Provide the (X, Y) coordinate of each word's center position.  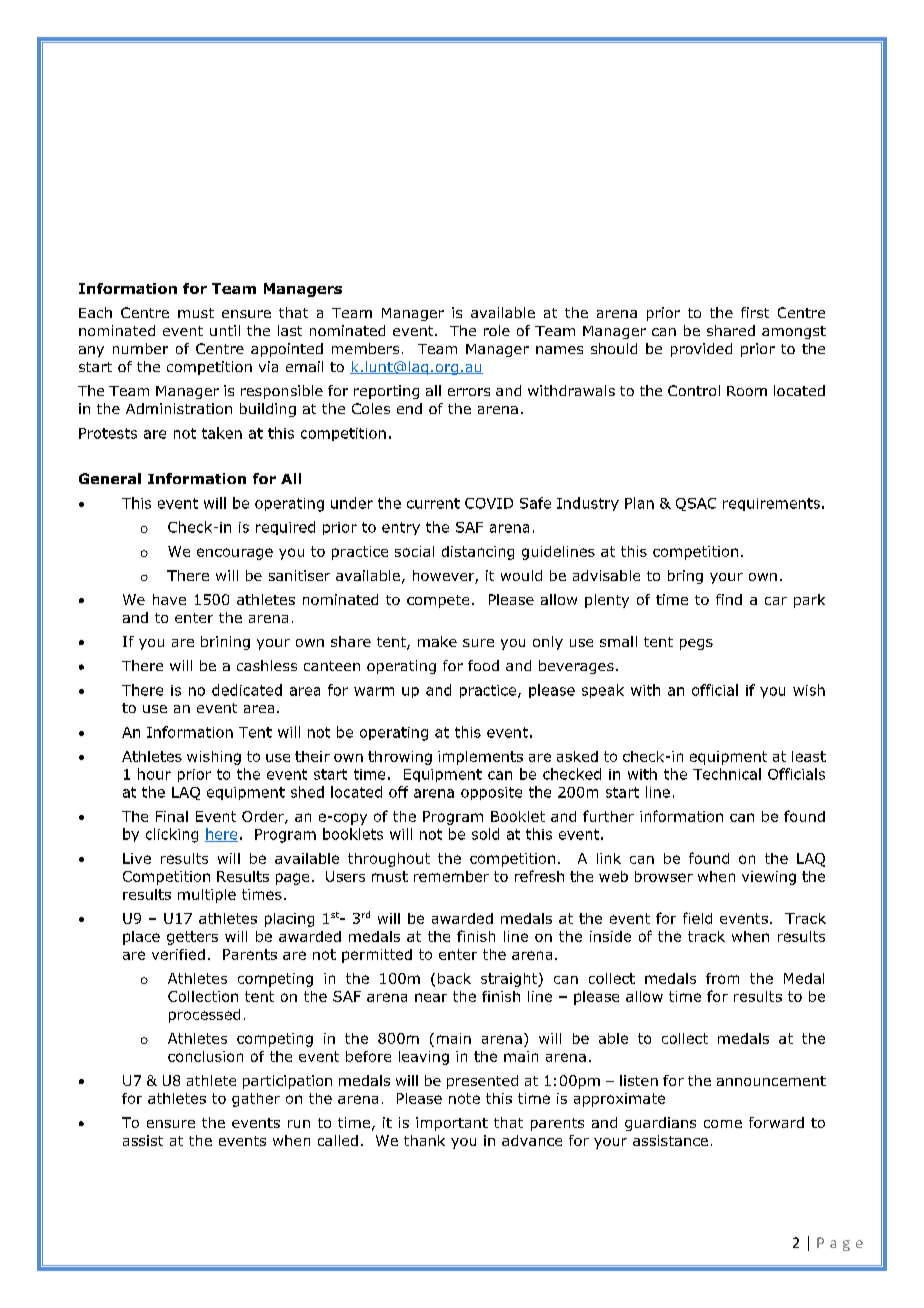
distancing (478, 553)
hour (154, 774)
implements (480, 758)
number (140, 348)
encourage (235, 554)
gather (256, 1100)
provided (701, 350)
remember (451, 876)
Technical (727, 774)
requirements (771, 504)
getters (192, 938)
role (497, 330)
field (697, 918)
